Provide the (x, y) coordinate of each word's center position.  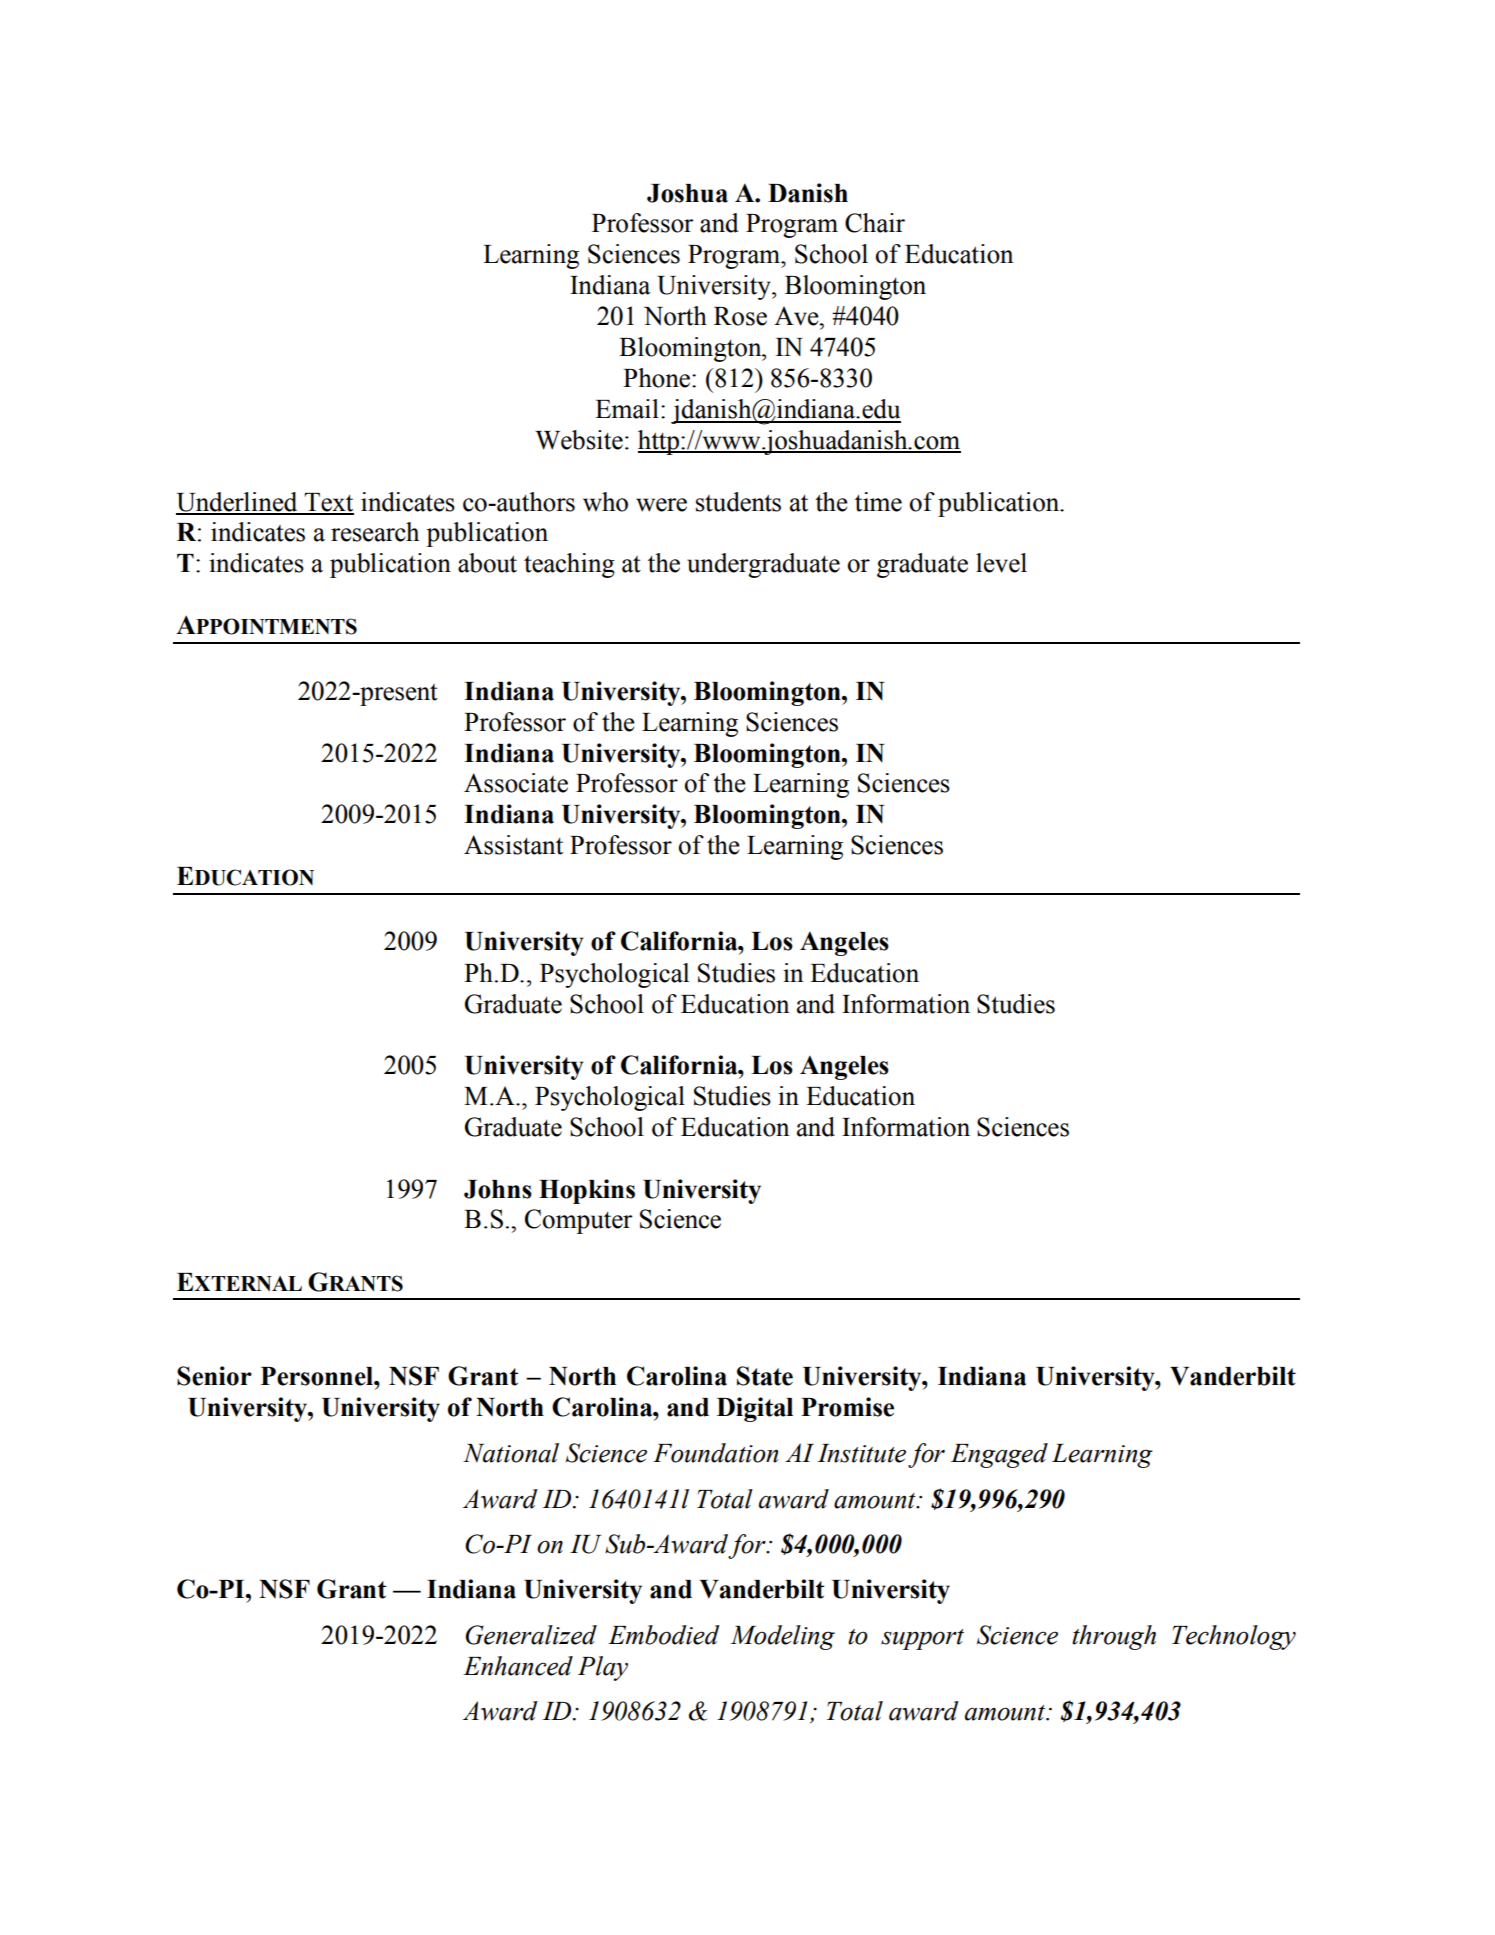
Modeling (782, 1637)
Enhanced (518, 1666)
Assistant (513, 845)
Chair (875, 223)
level (1001, 563)
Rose (740, 316)
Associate (516, 783)
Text (328, 503)
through (1114, 1637)
